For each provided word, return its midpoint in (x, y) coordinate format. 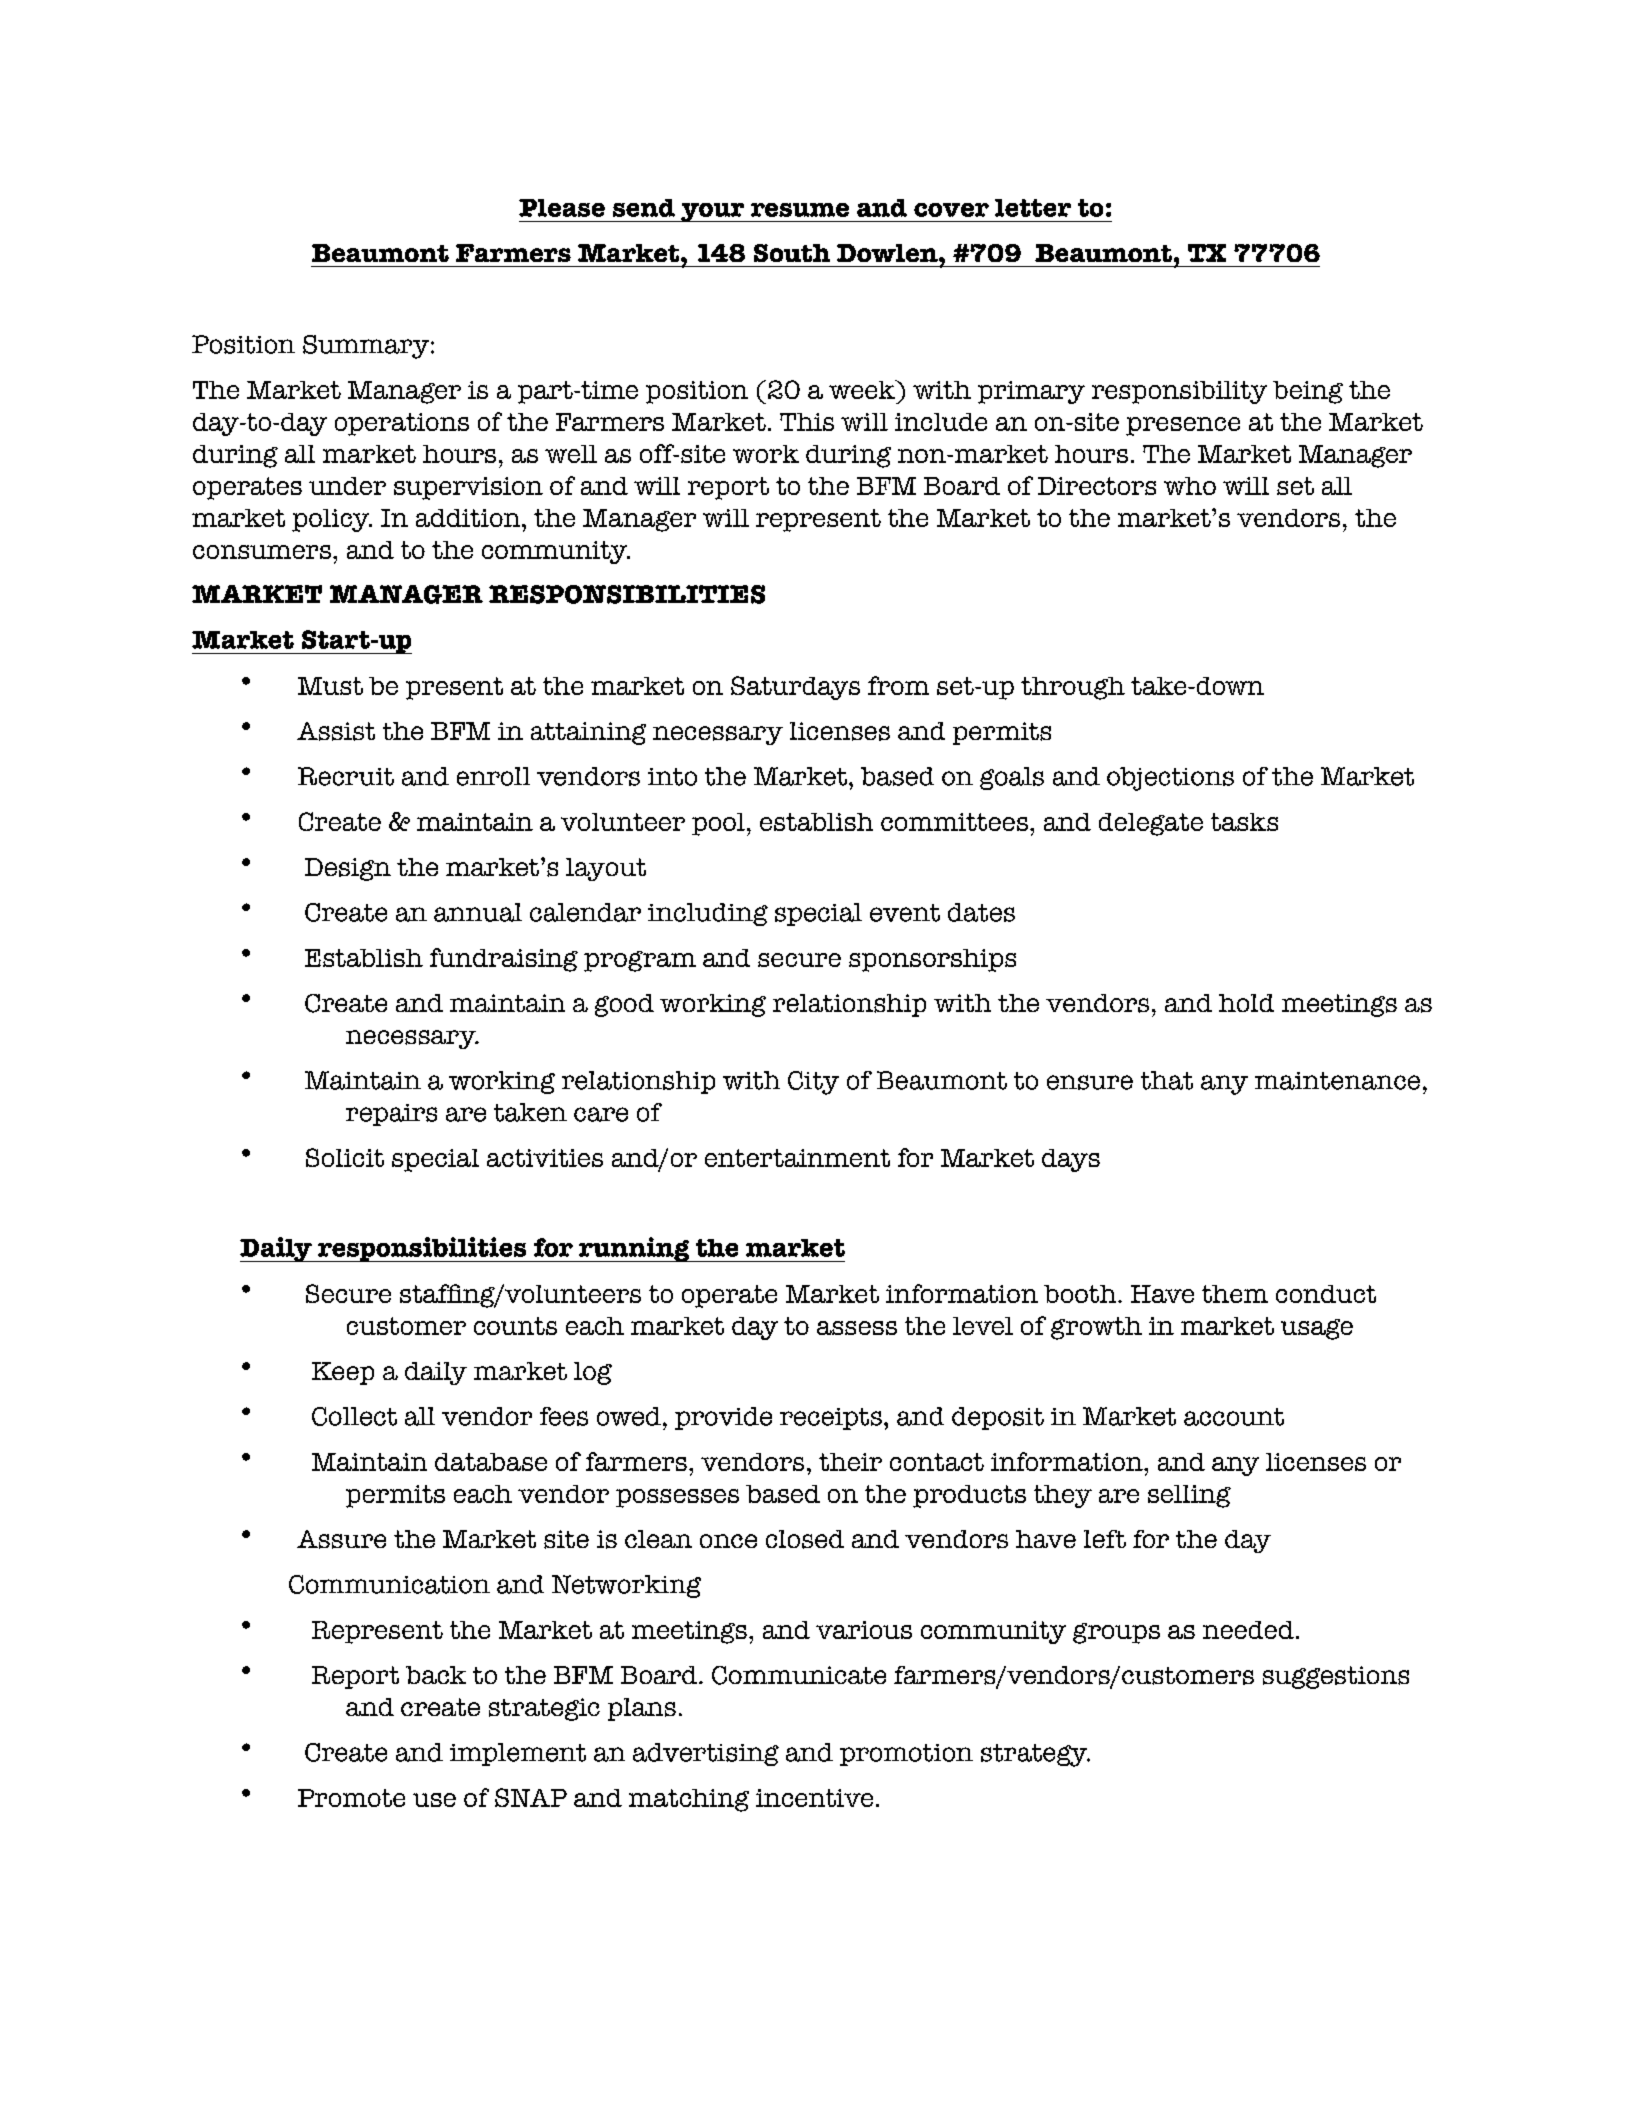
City (813, 1083)
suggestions (1336, 1677)
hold (1246, 1003)
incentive (814, 1798)
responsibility (1179, 392)
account (1234, 1417)
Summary (367, 347)
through (1073, 688)
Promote (351, 1798)
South (792, 253)
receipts (831, 1419)
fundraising (504, 960)
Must (330, 686)
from (898, 685)
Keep (343, 1373)
